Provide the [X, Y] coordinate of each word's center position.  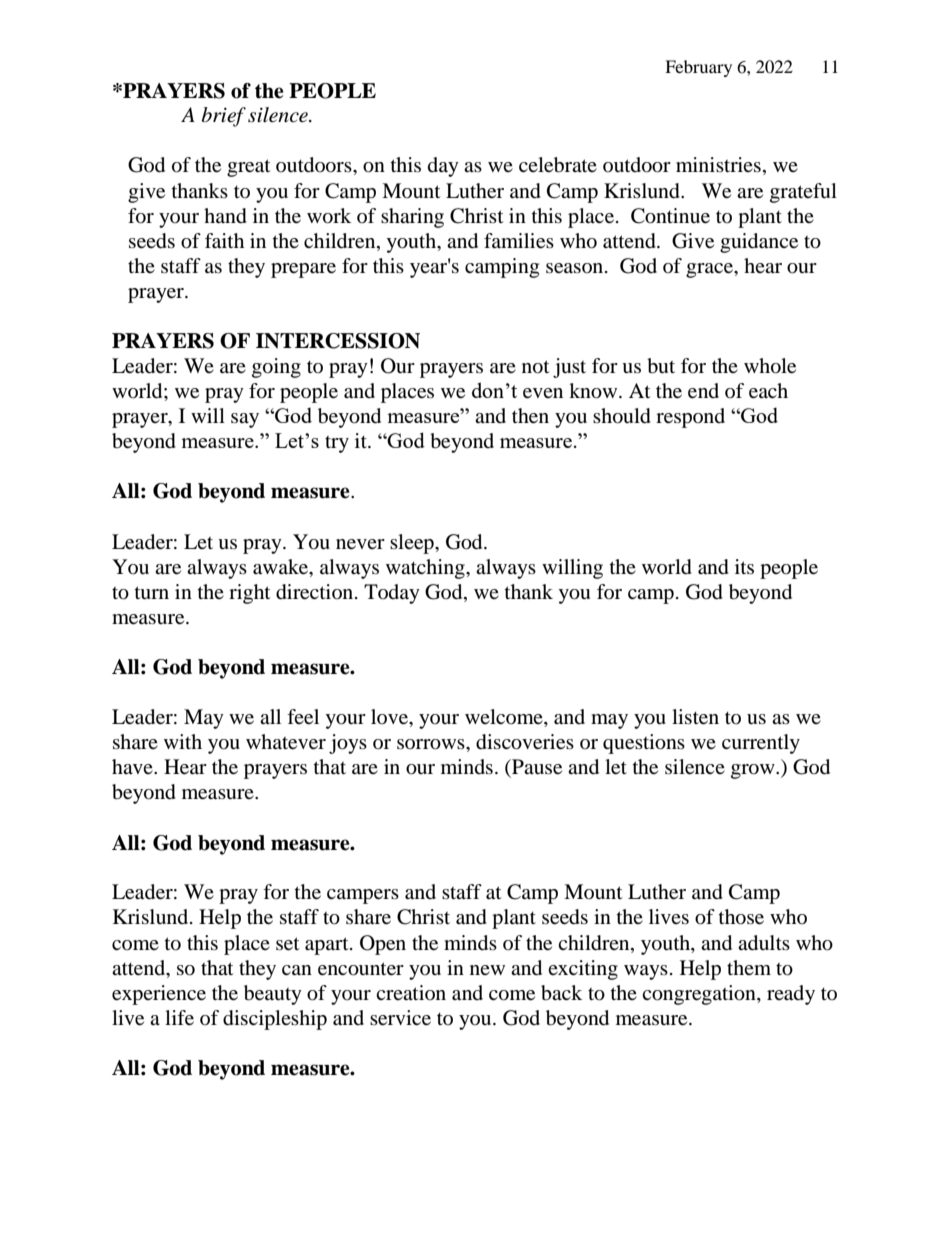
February [698, 68]
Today [392, 594]
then [530, 416]
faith [224, 241]
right [249, 594]
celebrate [558, 165]
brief [224, 117]
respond [690, 418]
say [245, 420]
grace [711, 270]
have [133, 766]
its [744, 566]
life [179, 1018]
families [519, 241]
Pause [536, 767]
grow [754, 771]
